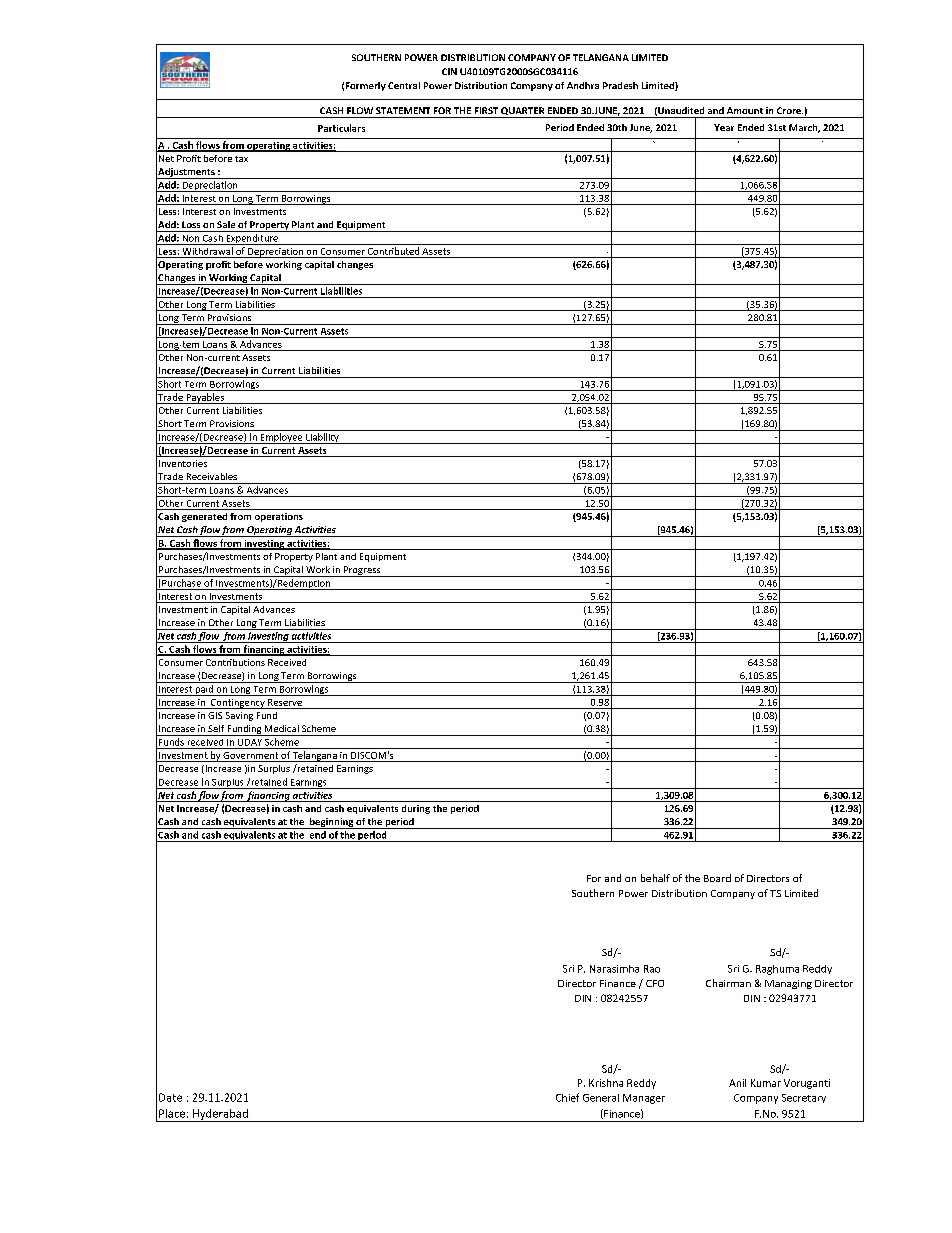  I want to click on Chief, so click(567, 1097).
